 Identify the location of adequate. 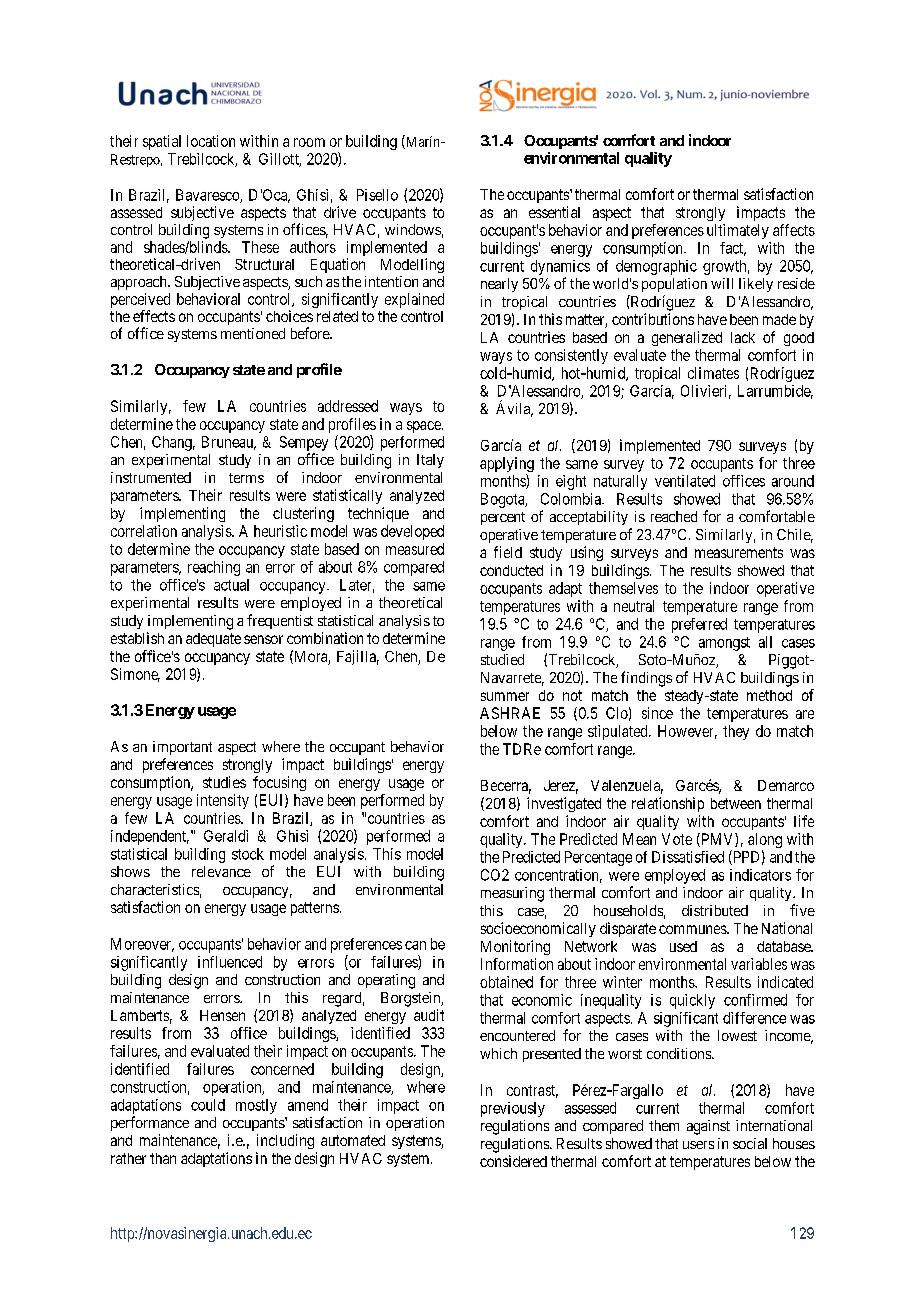
(213, 640).
